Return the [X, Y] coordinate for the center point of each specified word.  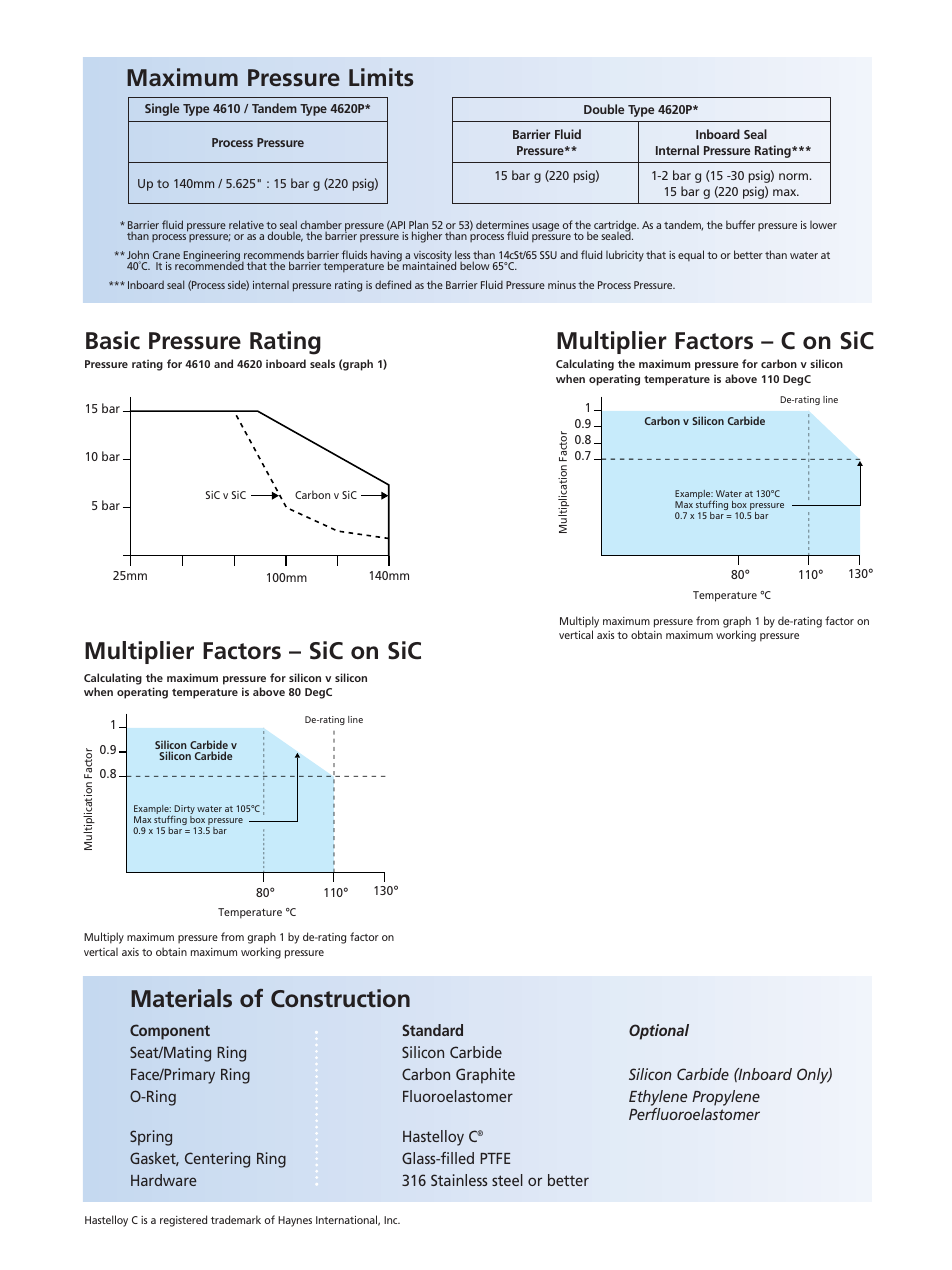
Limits [381, 77]
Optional [659, 1032]
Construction [340, 998]
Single [162, 109]
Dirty [184, 811]
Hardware [163, 1180]
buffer [740, 224]
